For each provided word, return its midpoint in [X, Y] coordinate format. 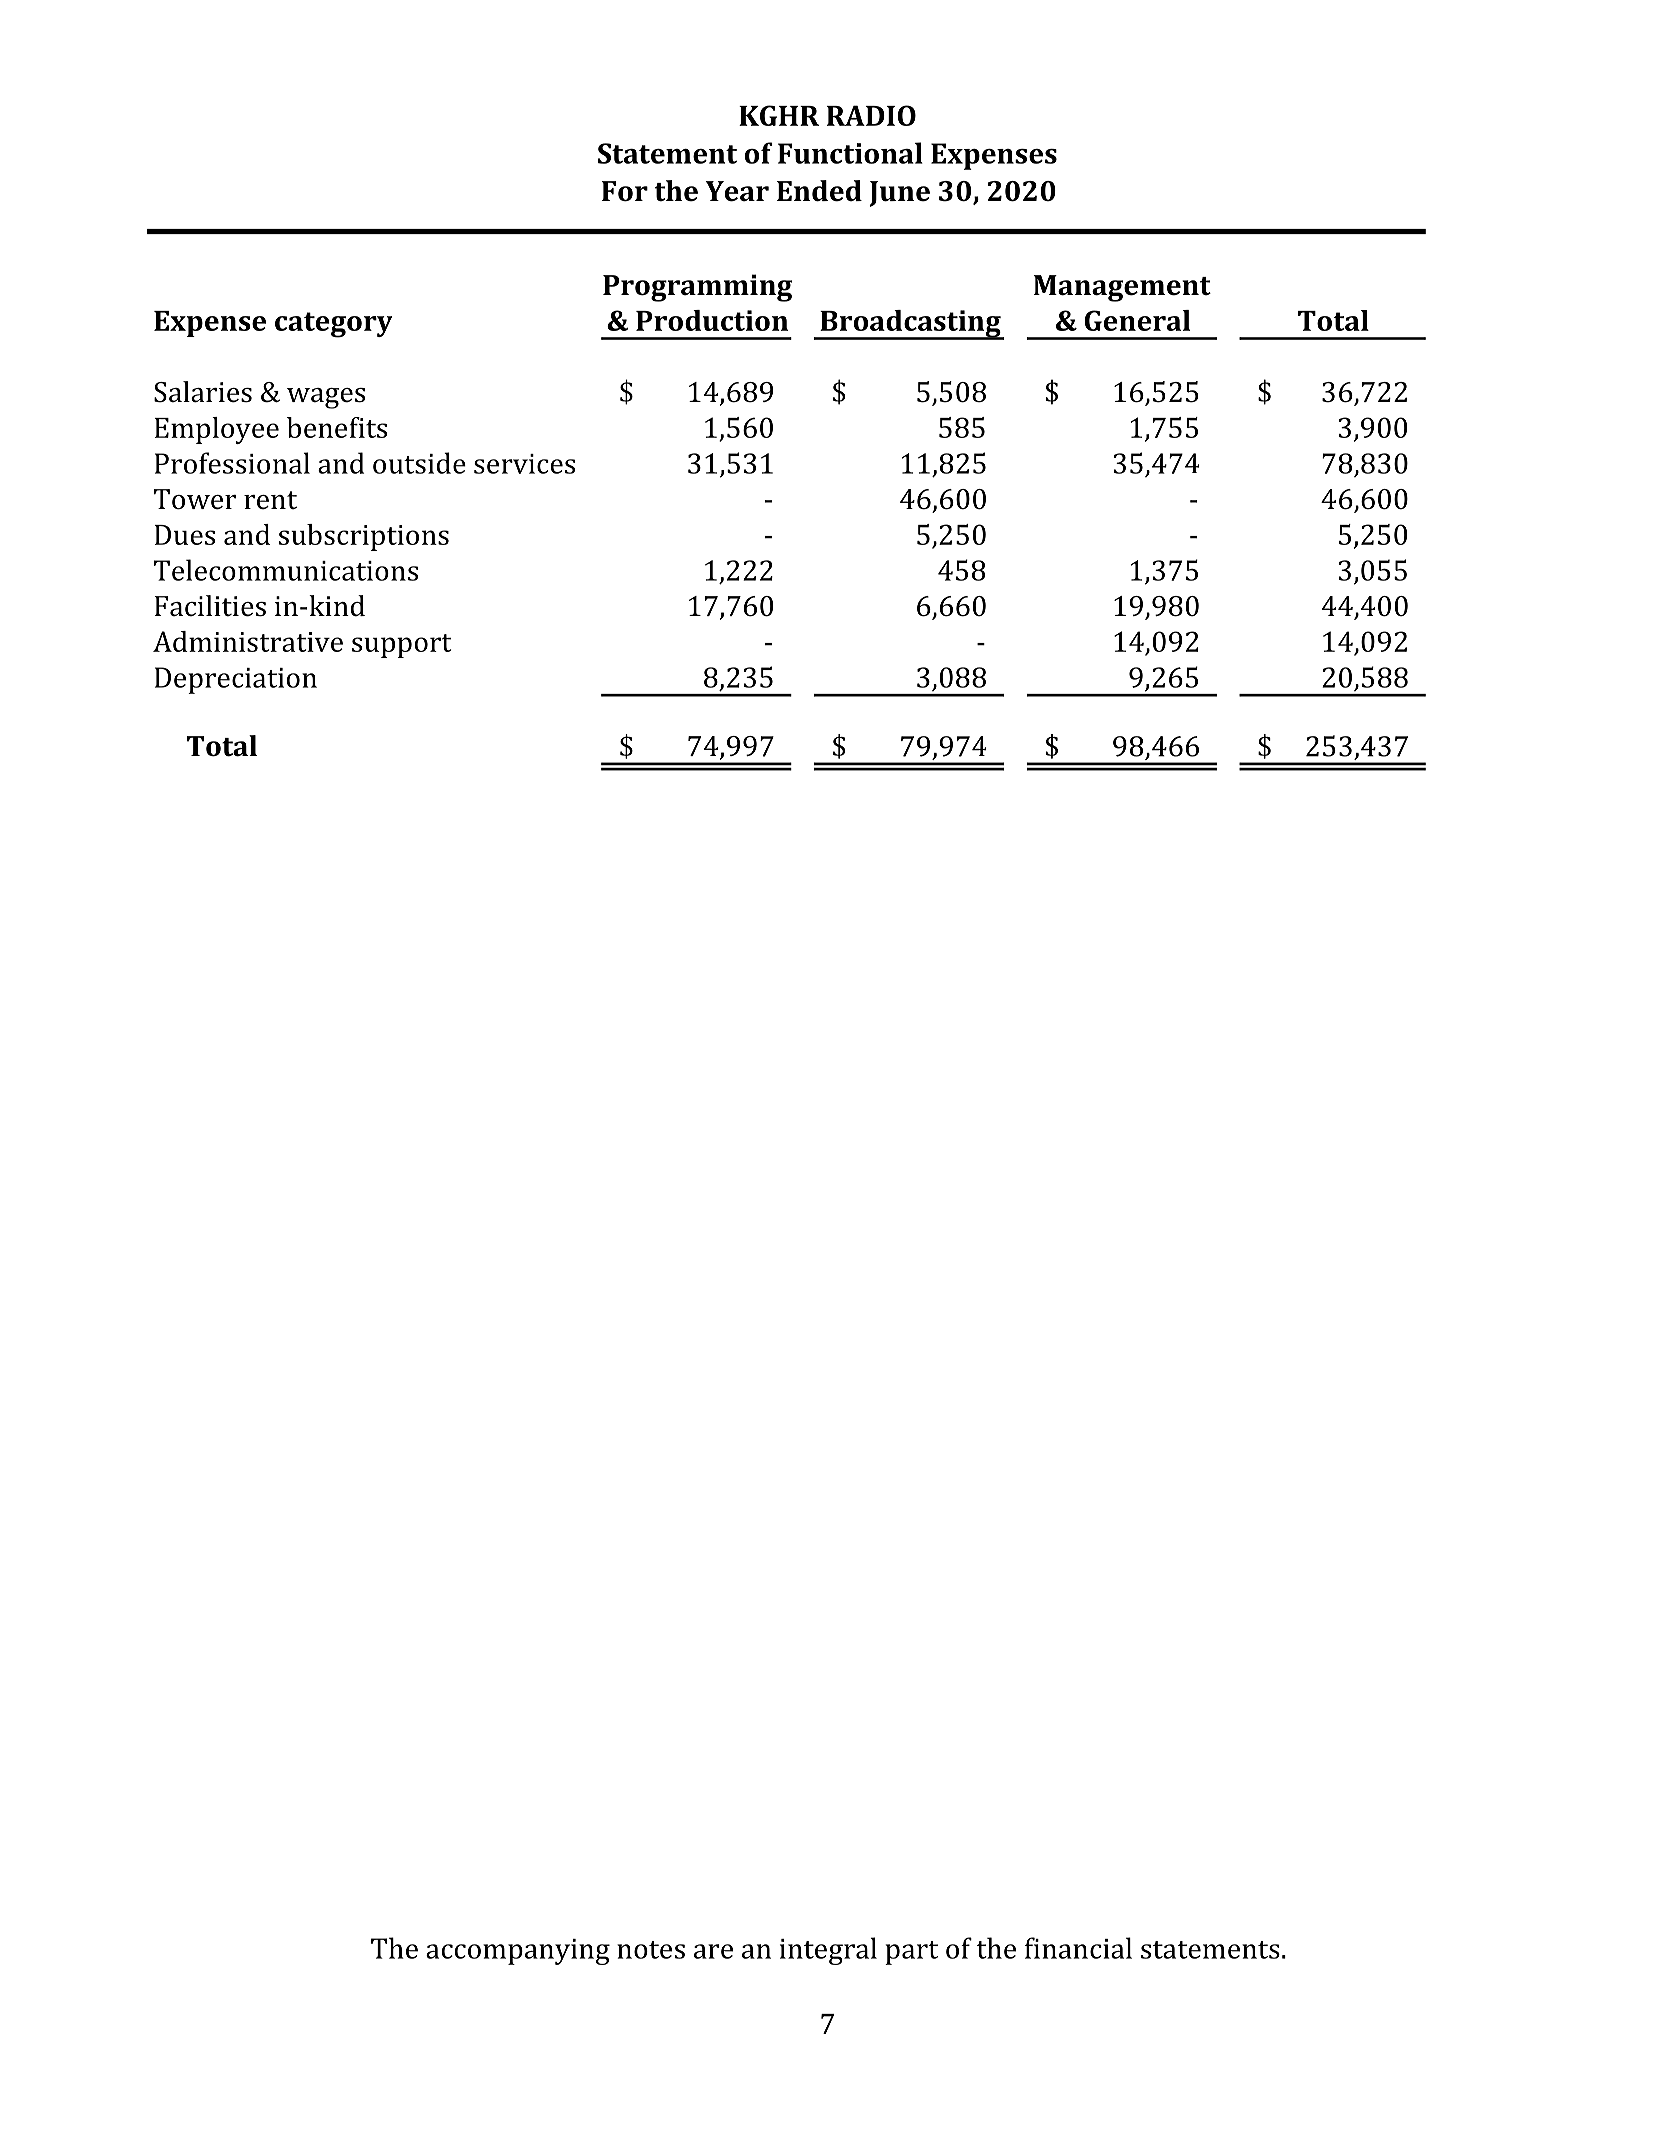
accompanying [518, 1952]
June [899, 194]
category [333, 325]
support [401, 646]
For [625, 191]
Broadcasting [910, 325]
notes [651, 1950]
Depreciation [236, 680]
